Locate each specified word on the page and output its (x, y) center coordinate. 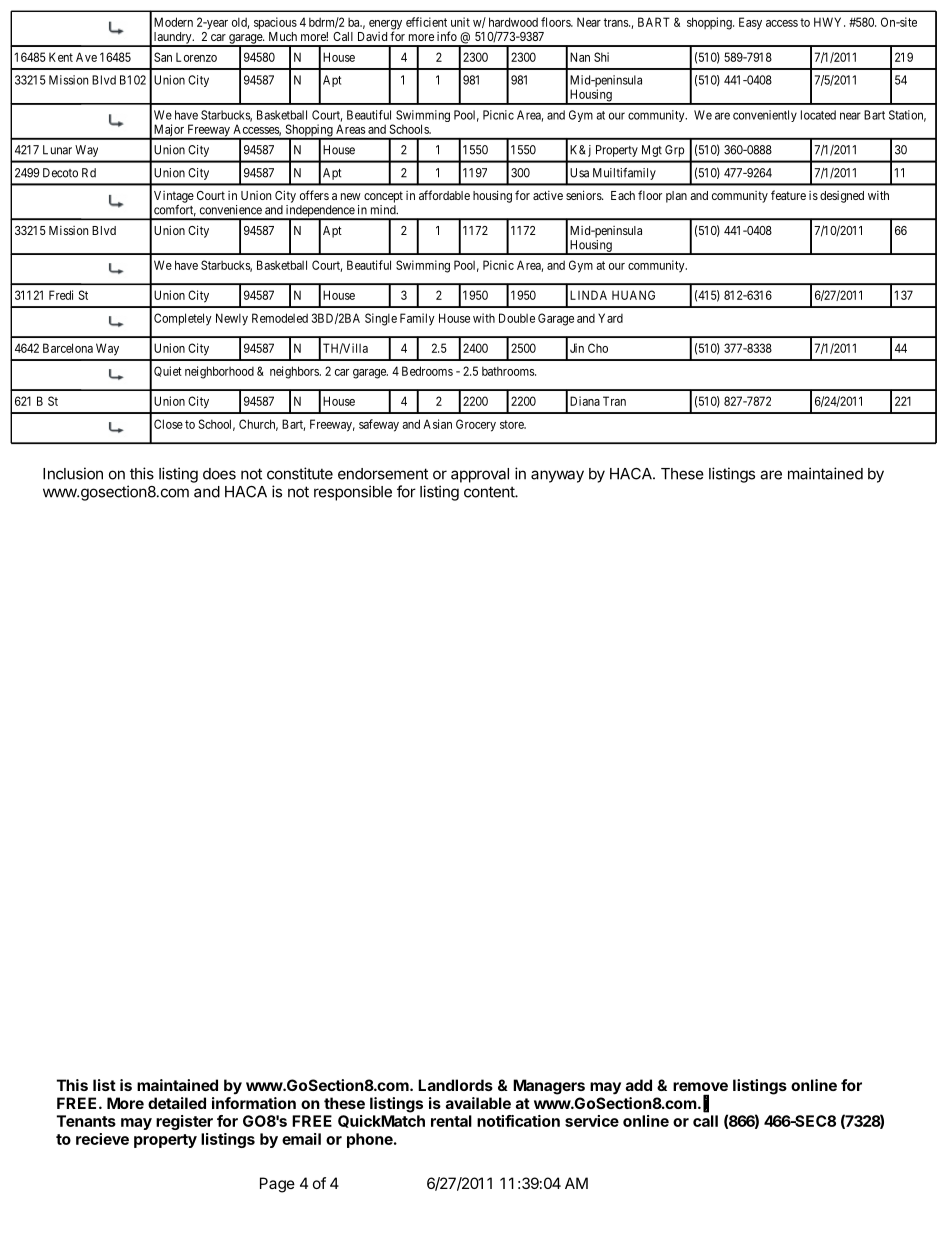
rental (451, 1121)
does (219, 474)
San (163, 57)
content (490, 492)
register (184, 1122)
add (639, 1085)
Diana (585, 401)
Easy (750, 23)
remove (700, 1086)
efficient (426, 22)
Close (168, 424)
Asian (437, 424)
